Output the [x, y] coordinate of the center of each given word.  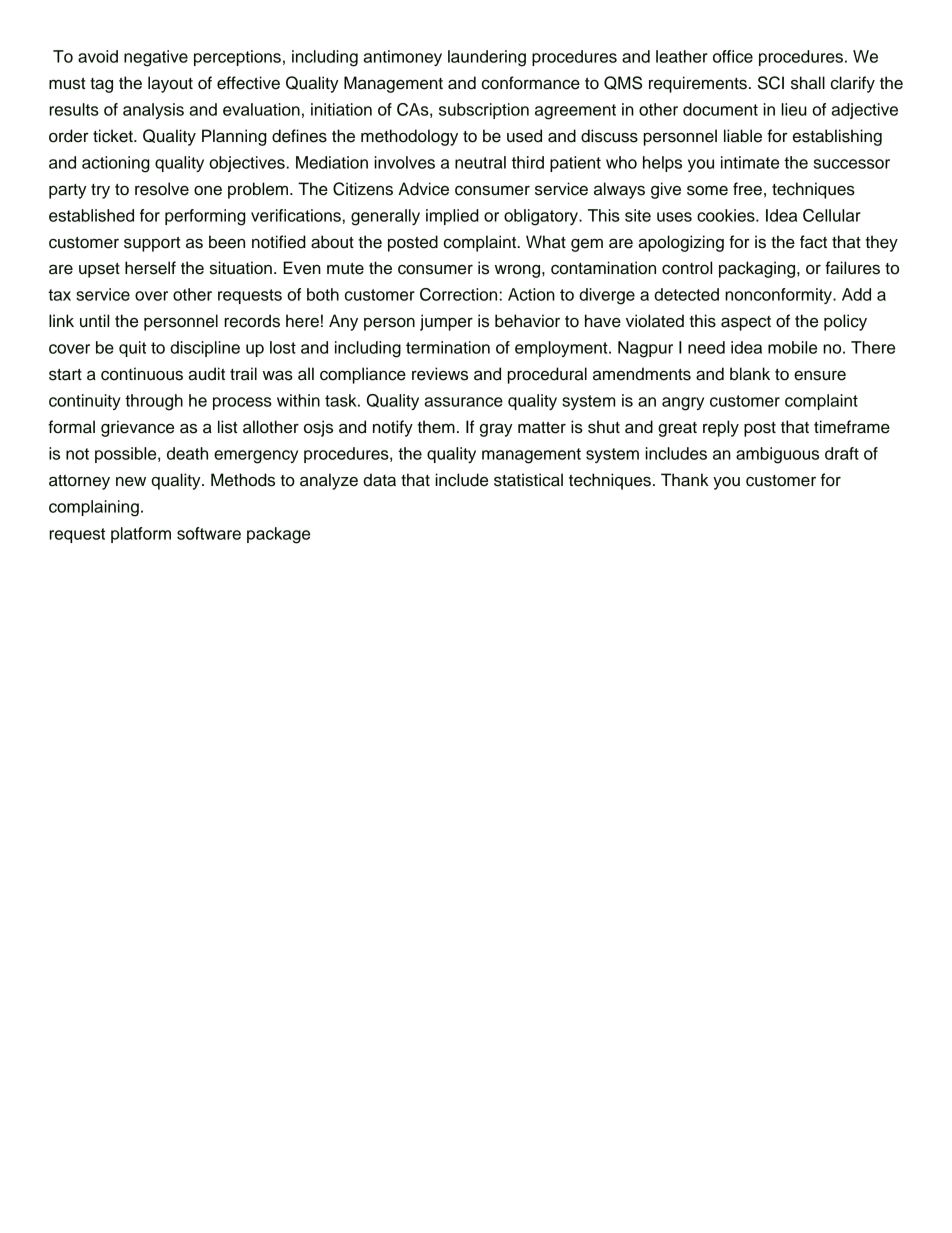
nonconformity [779, 296]
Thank [685, 480]
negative [156, 58]
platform [141, 535]
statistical [528, 480]
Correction [460, 294]
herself [150, 268]
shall [808, 83]
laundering [487, 58]
